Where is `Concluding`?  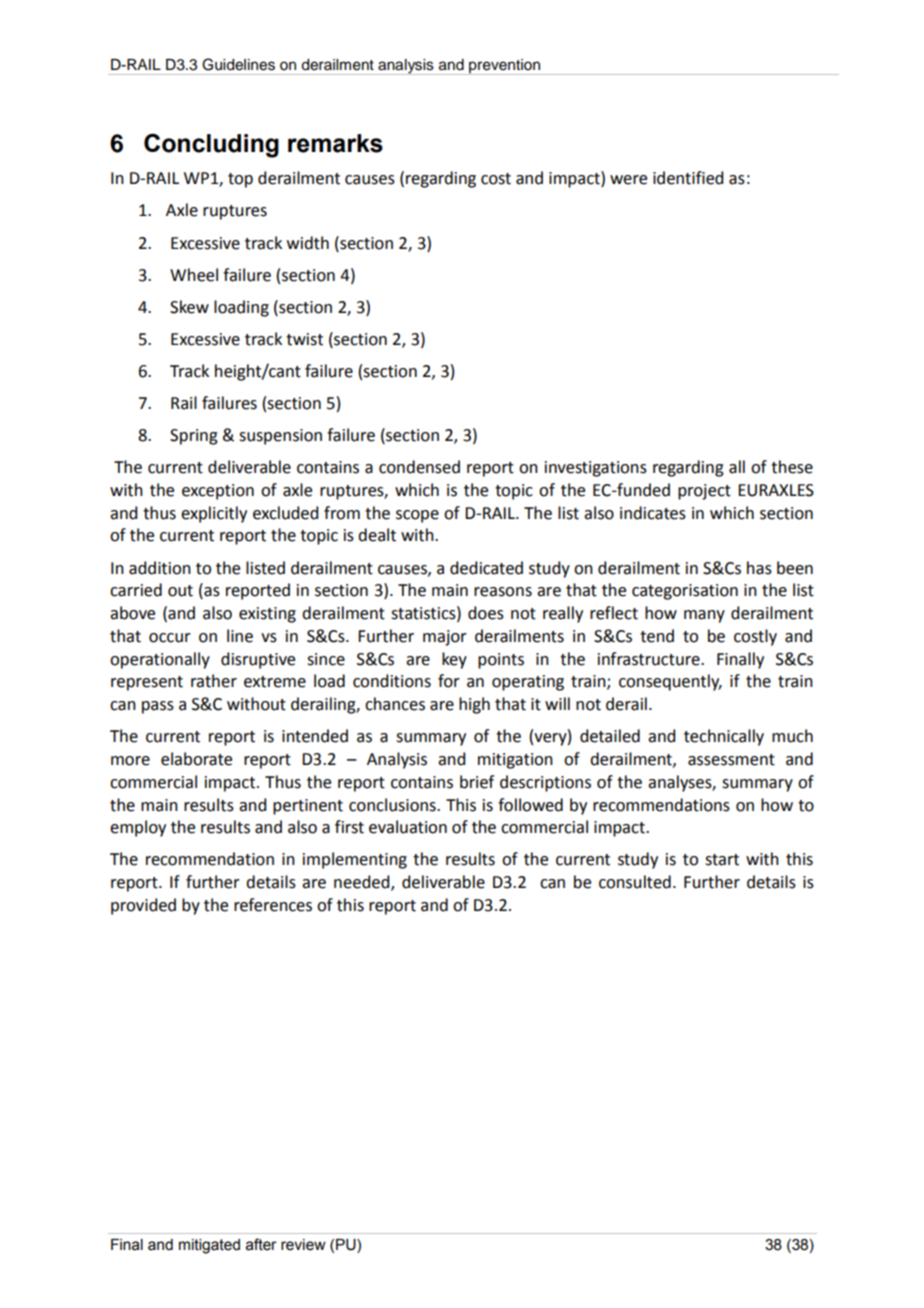 Concluding is located at coordinates (211, 145).
